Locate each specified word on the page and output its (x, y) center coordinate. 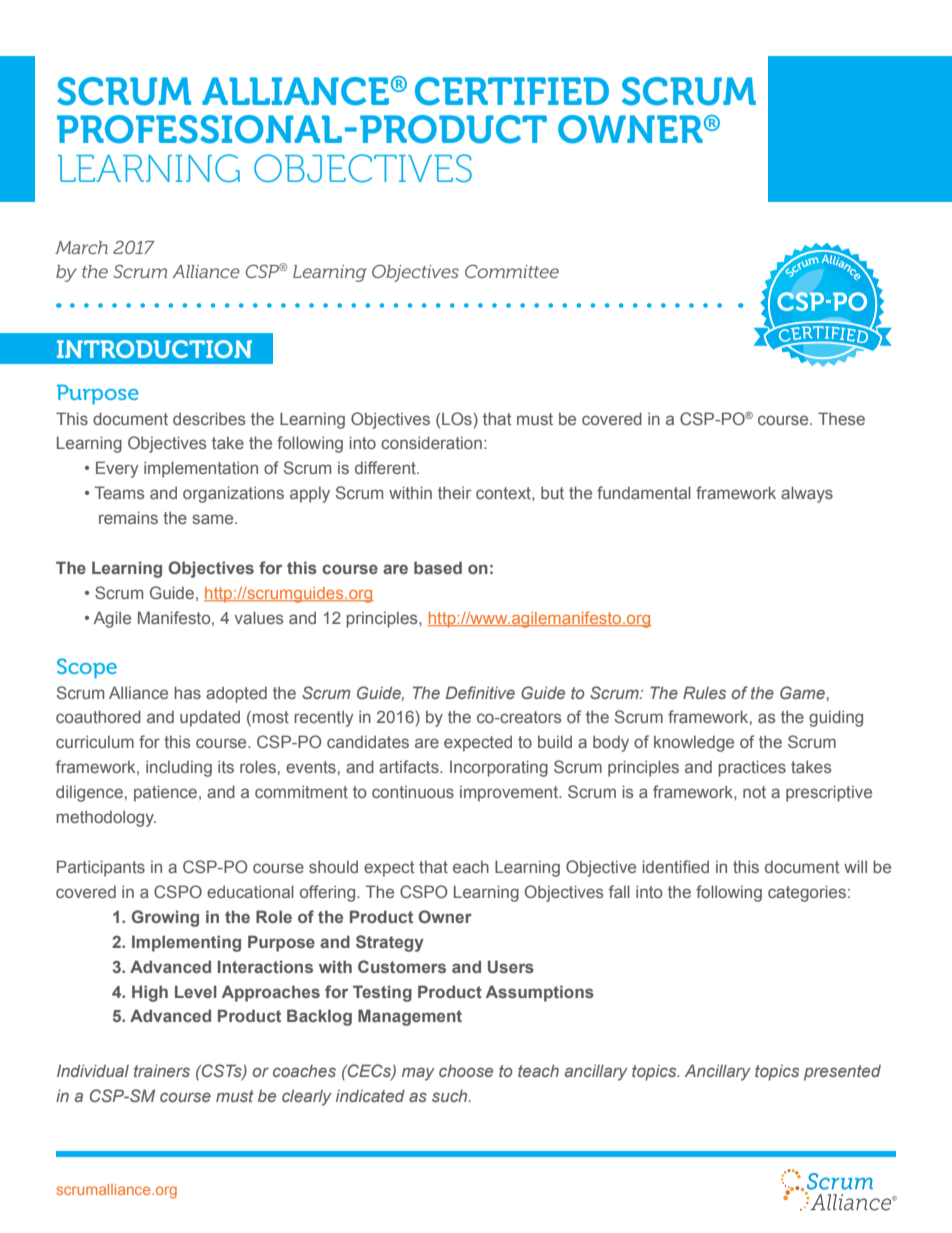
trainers (162, 1070)
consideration (431, 442)
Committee (512, 271)
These (841, 418)
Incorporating (499, 768)
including (179, 768)
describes (209, 418)
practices (752, 768)
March (81, 247)
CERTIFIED (512, 91)
